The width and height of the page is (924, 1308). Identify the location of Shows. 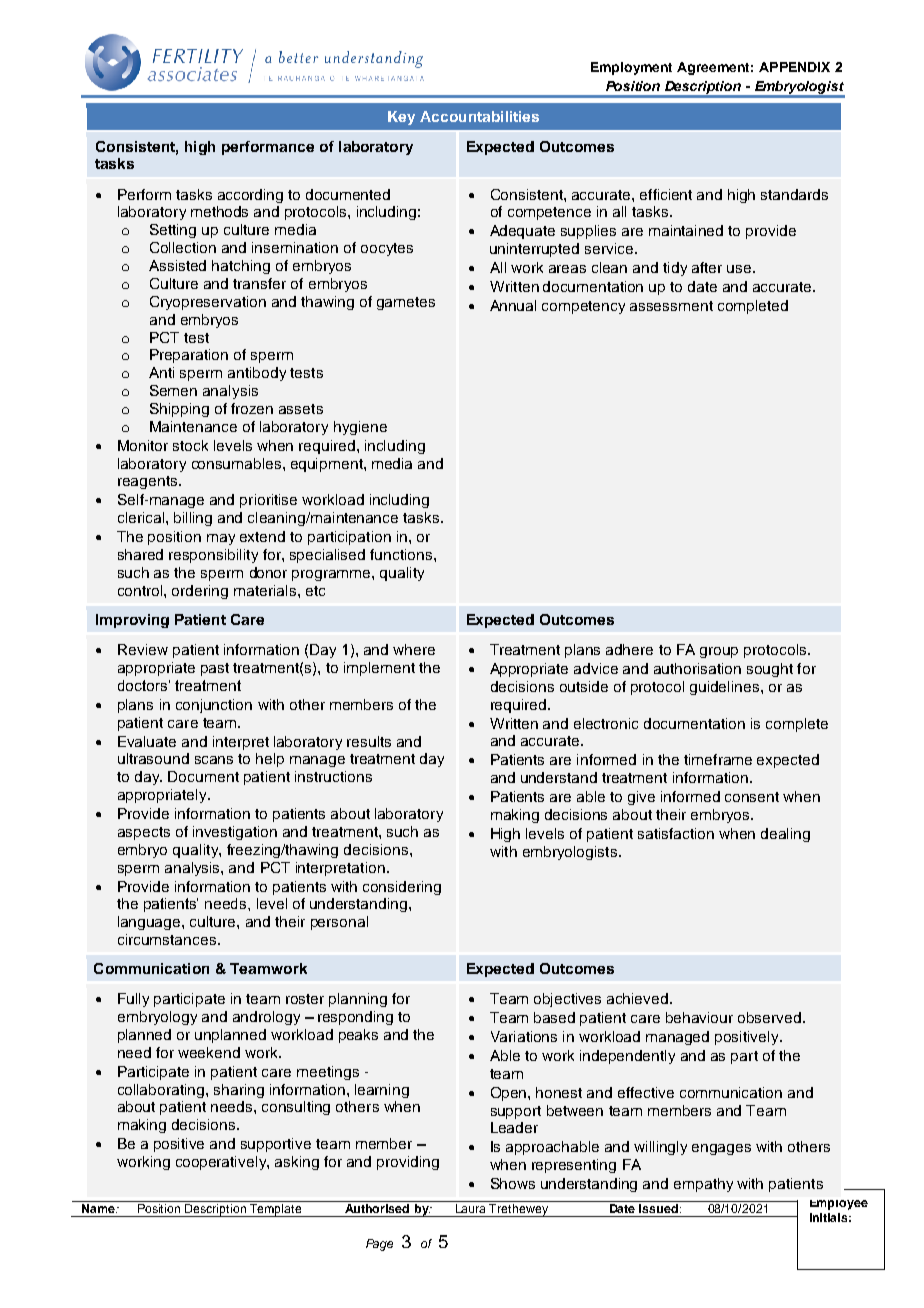
(513, 1183).
